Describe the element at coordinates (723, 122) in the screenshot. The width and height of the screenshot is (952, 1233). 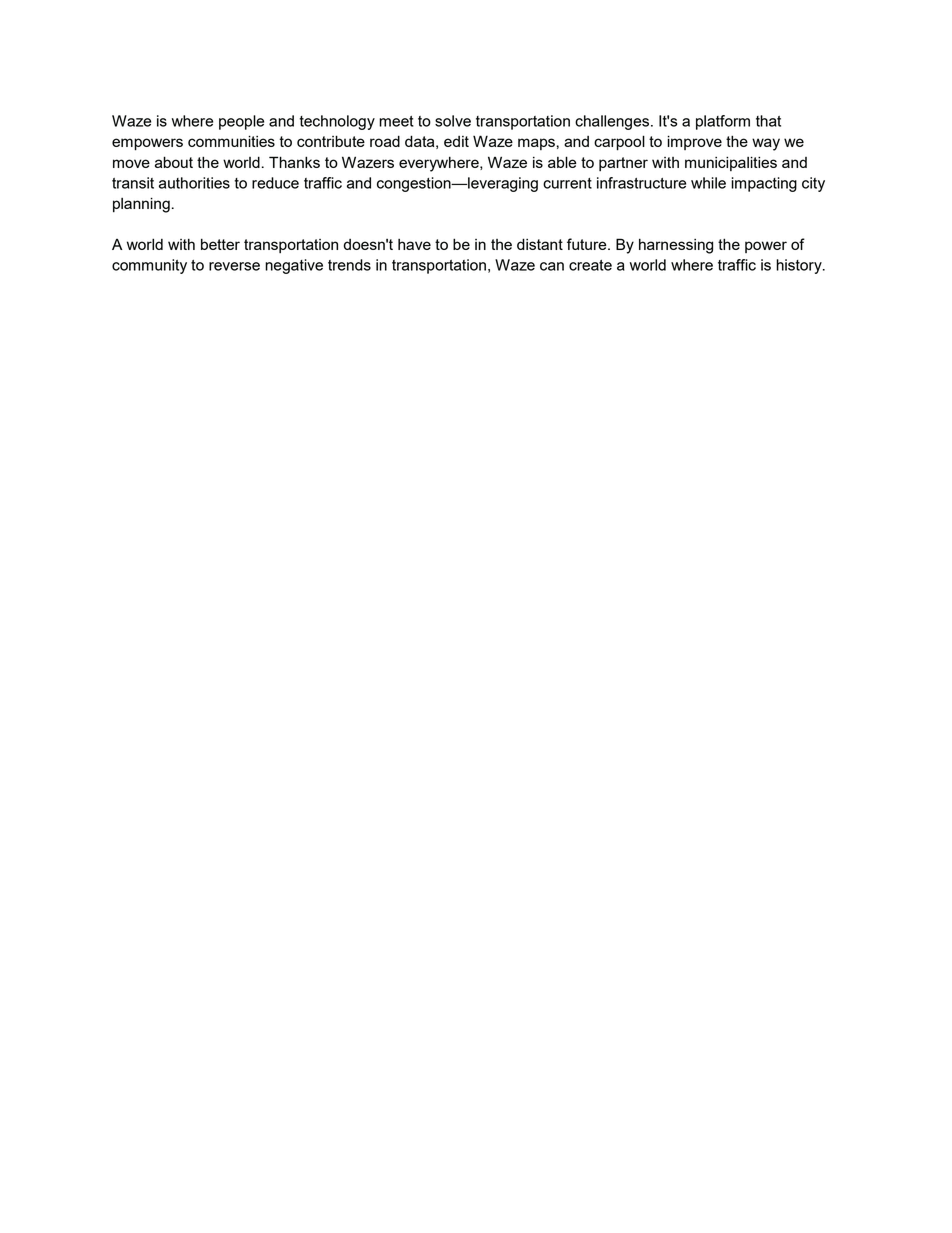
I see `platform` at that location.
